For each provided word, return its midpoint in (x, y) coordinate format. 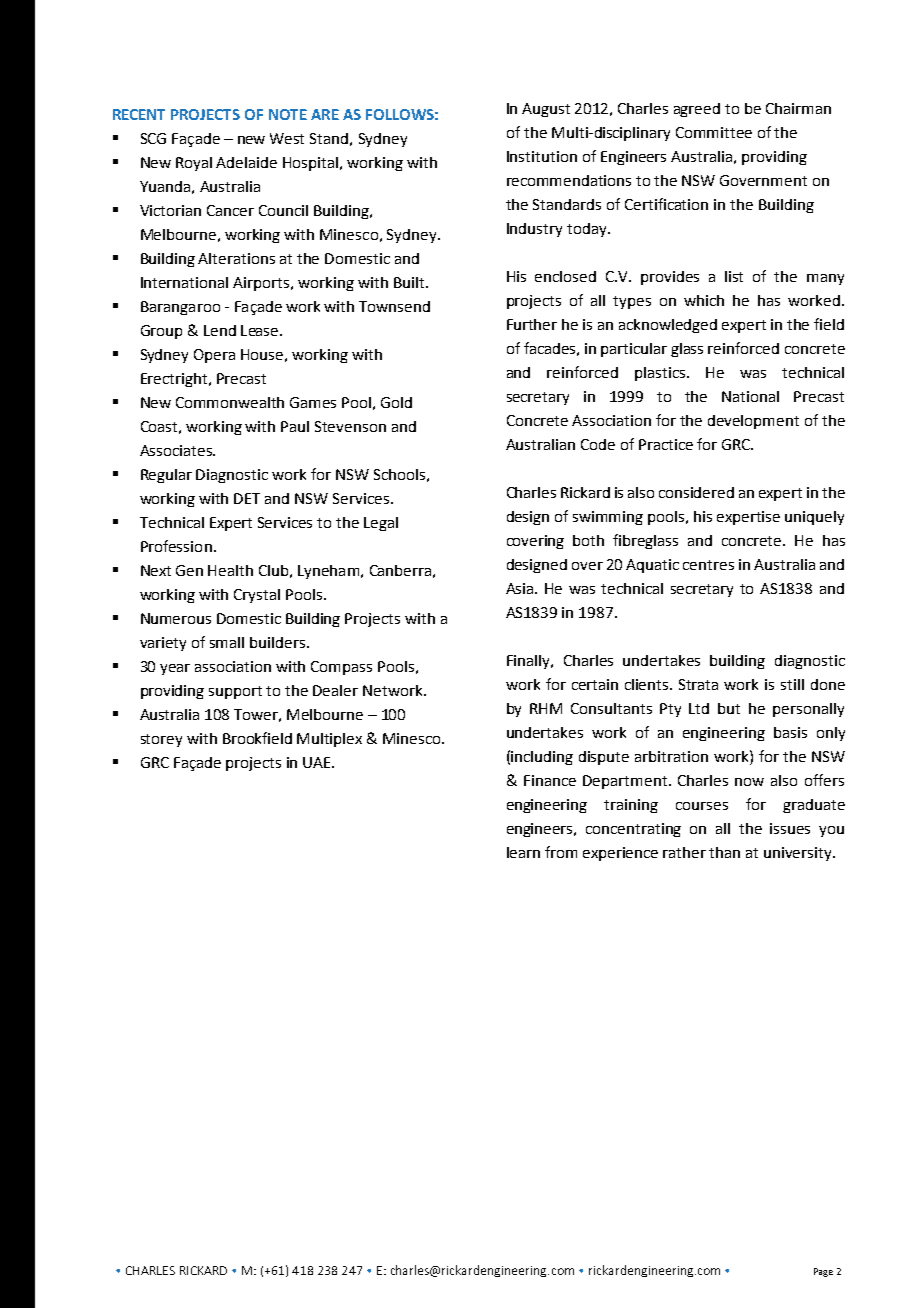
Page (823, 1272)
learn (523, 852)
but (729, 708)
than (724, 852)
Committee (714, 132)
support (235, 692)
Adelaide (246, 162)
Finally (530, 662)
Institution (542, 156)
